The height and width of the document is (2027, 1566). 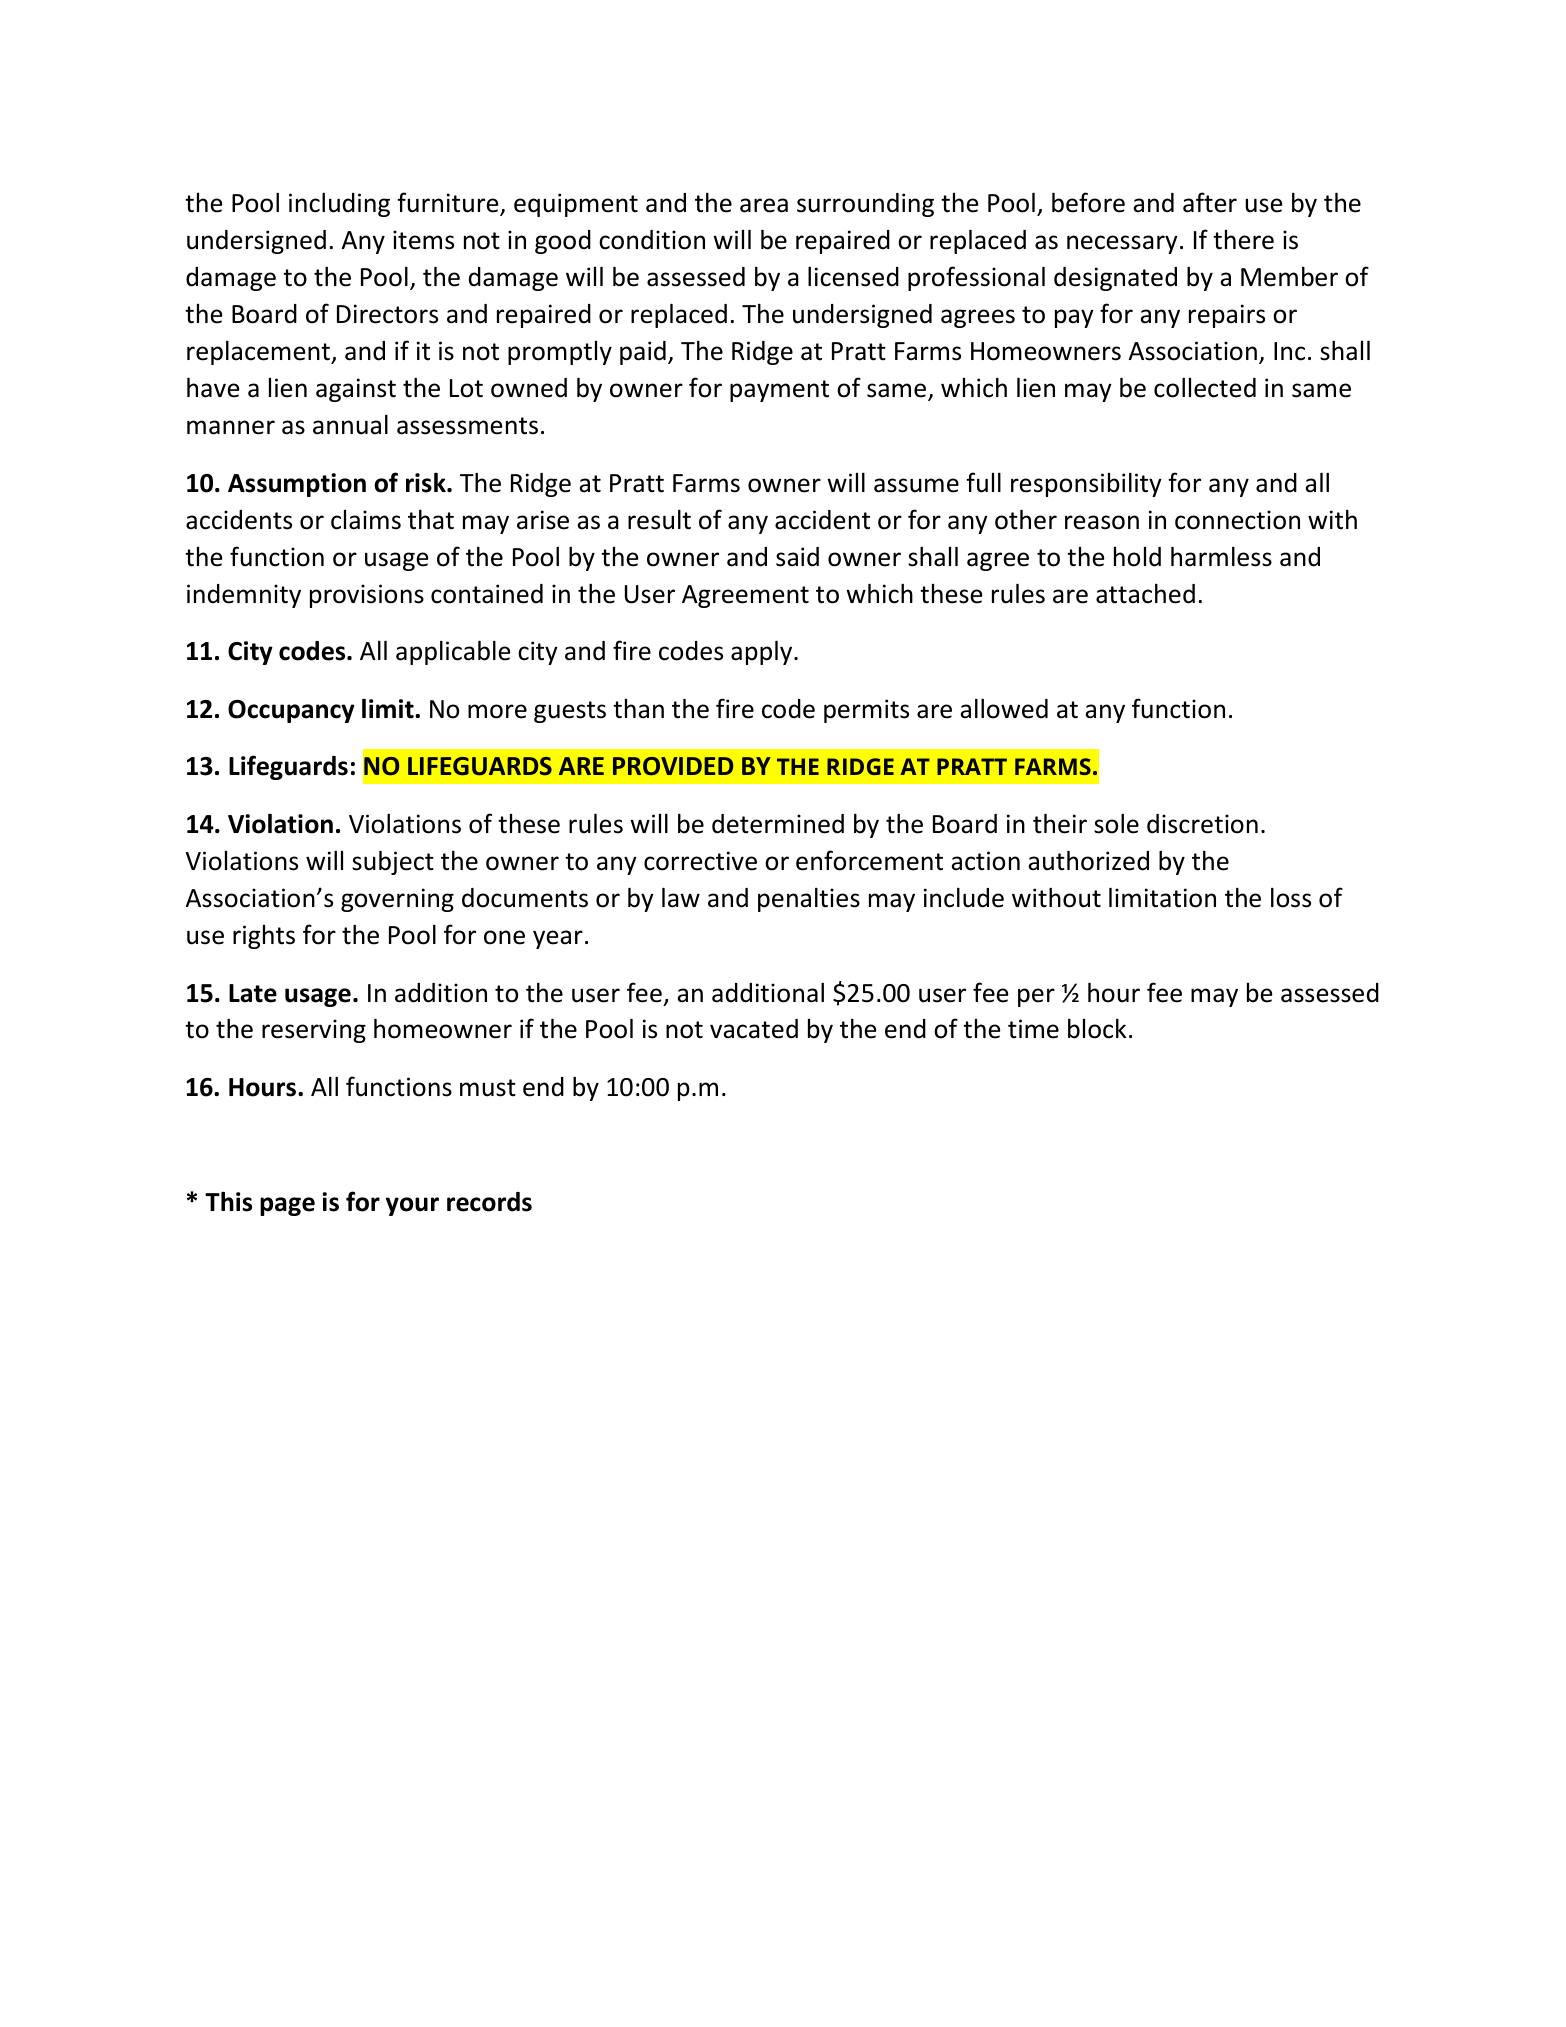 What do you see at coordinates (1137, 557) in the document?
I see `hold` at bounding box center [1137, 557].
